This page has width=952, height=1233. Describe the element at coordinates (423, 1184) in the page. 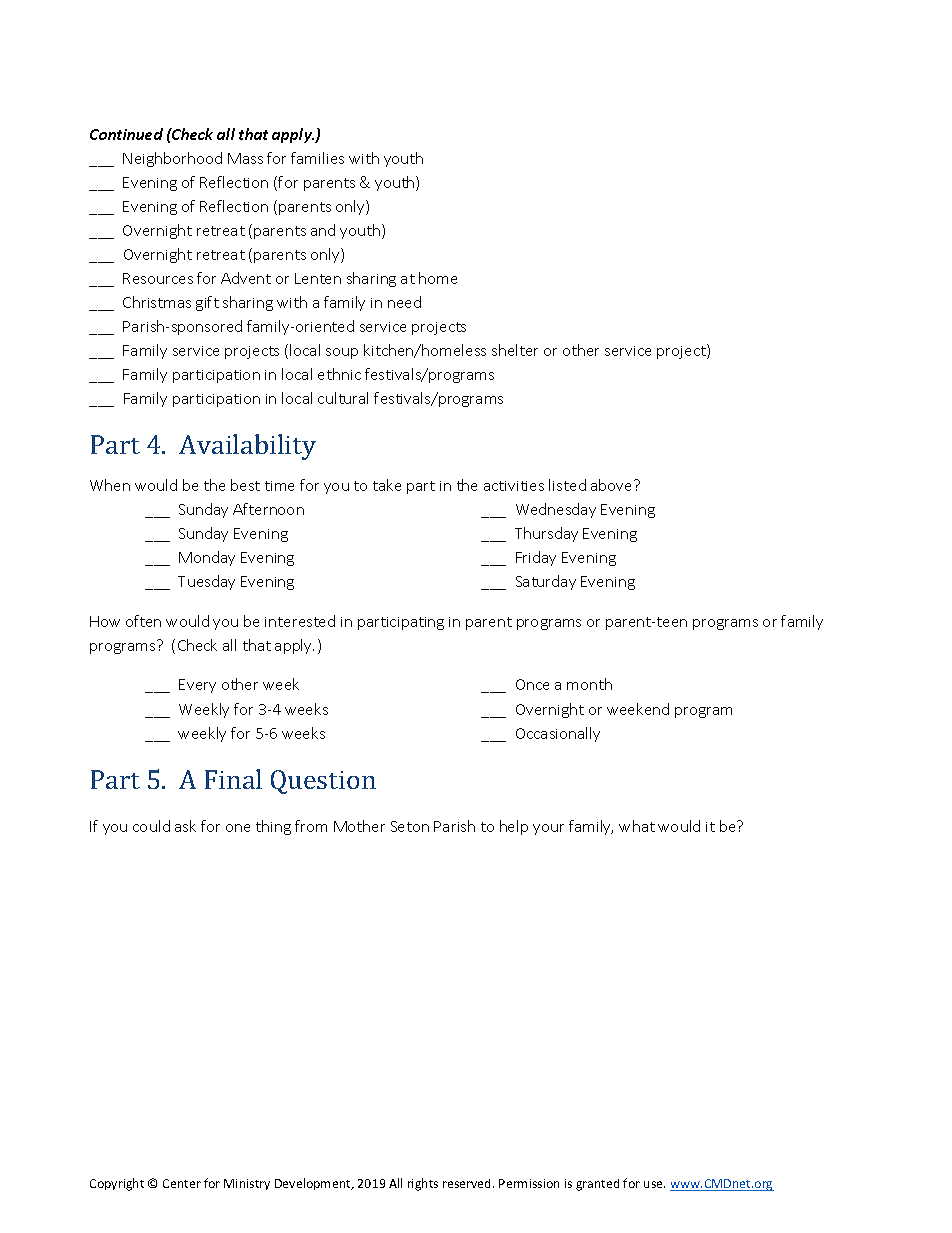

I see `rights` at that location.
